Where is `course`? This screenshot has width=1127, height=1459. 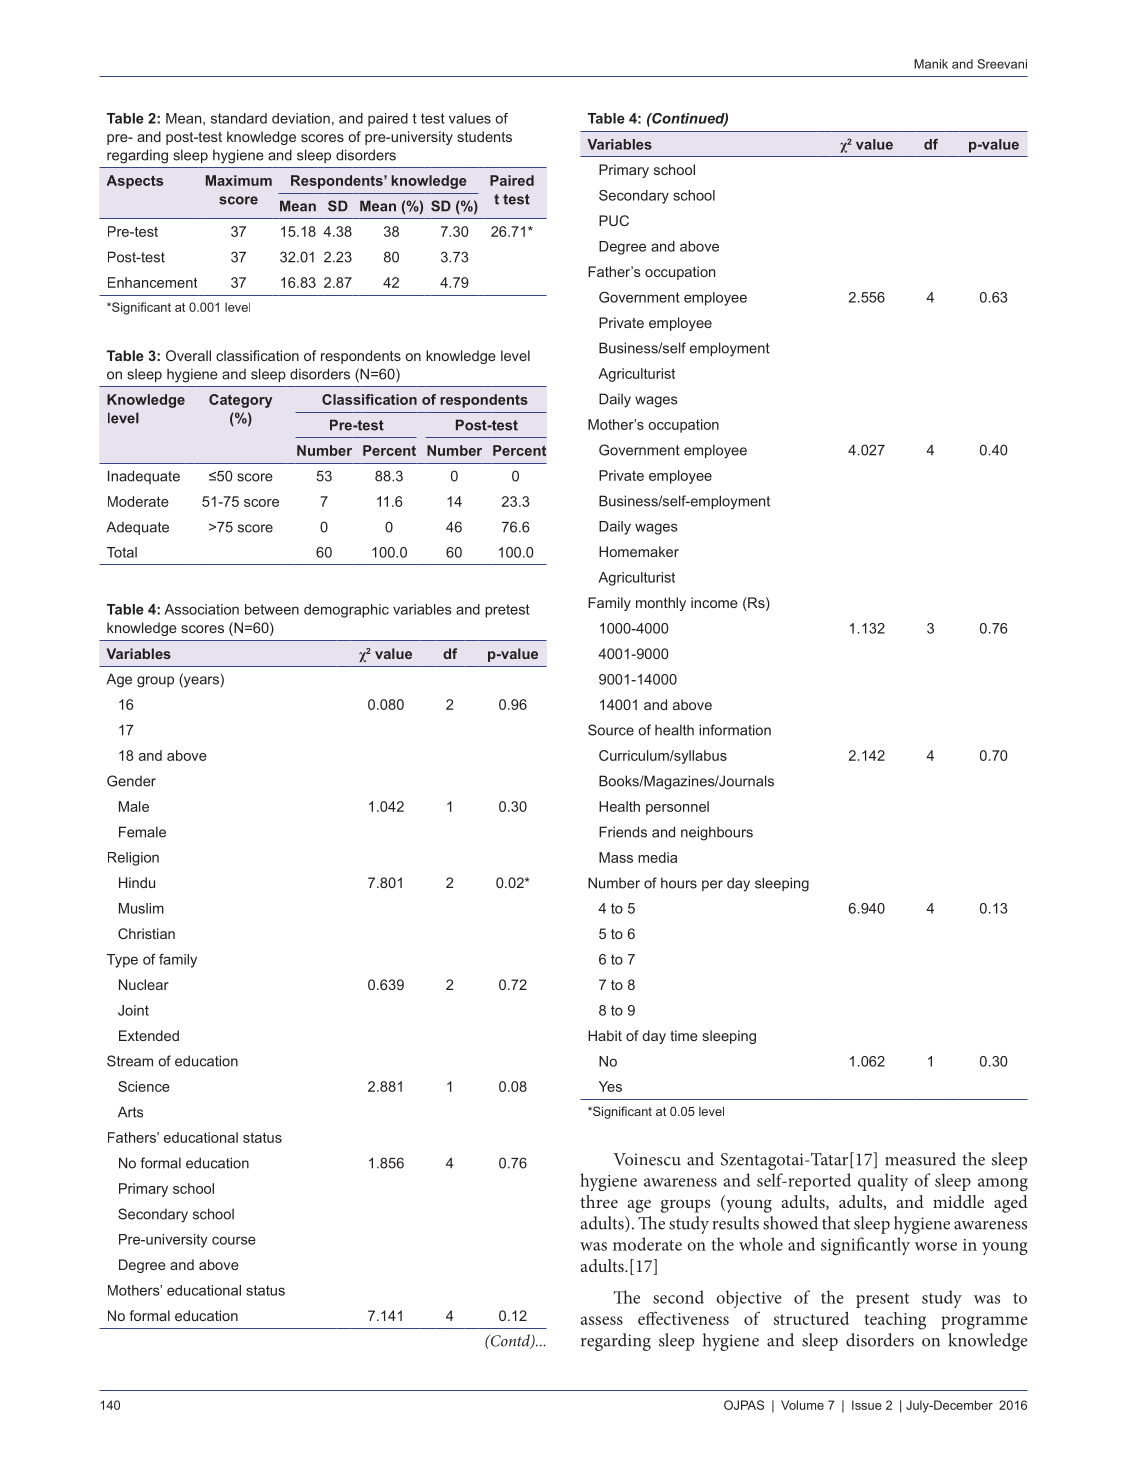 course is located at coordinates (234, 1240).
